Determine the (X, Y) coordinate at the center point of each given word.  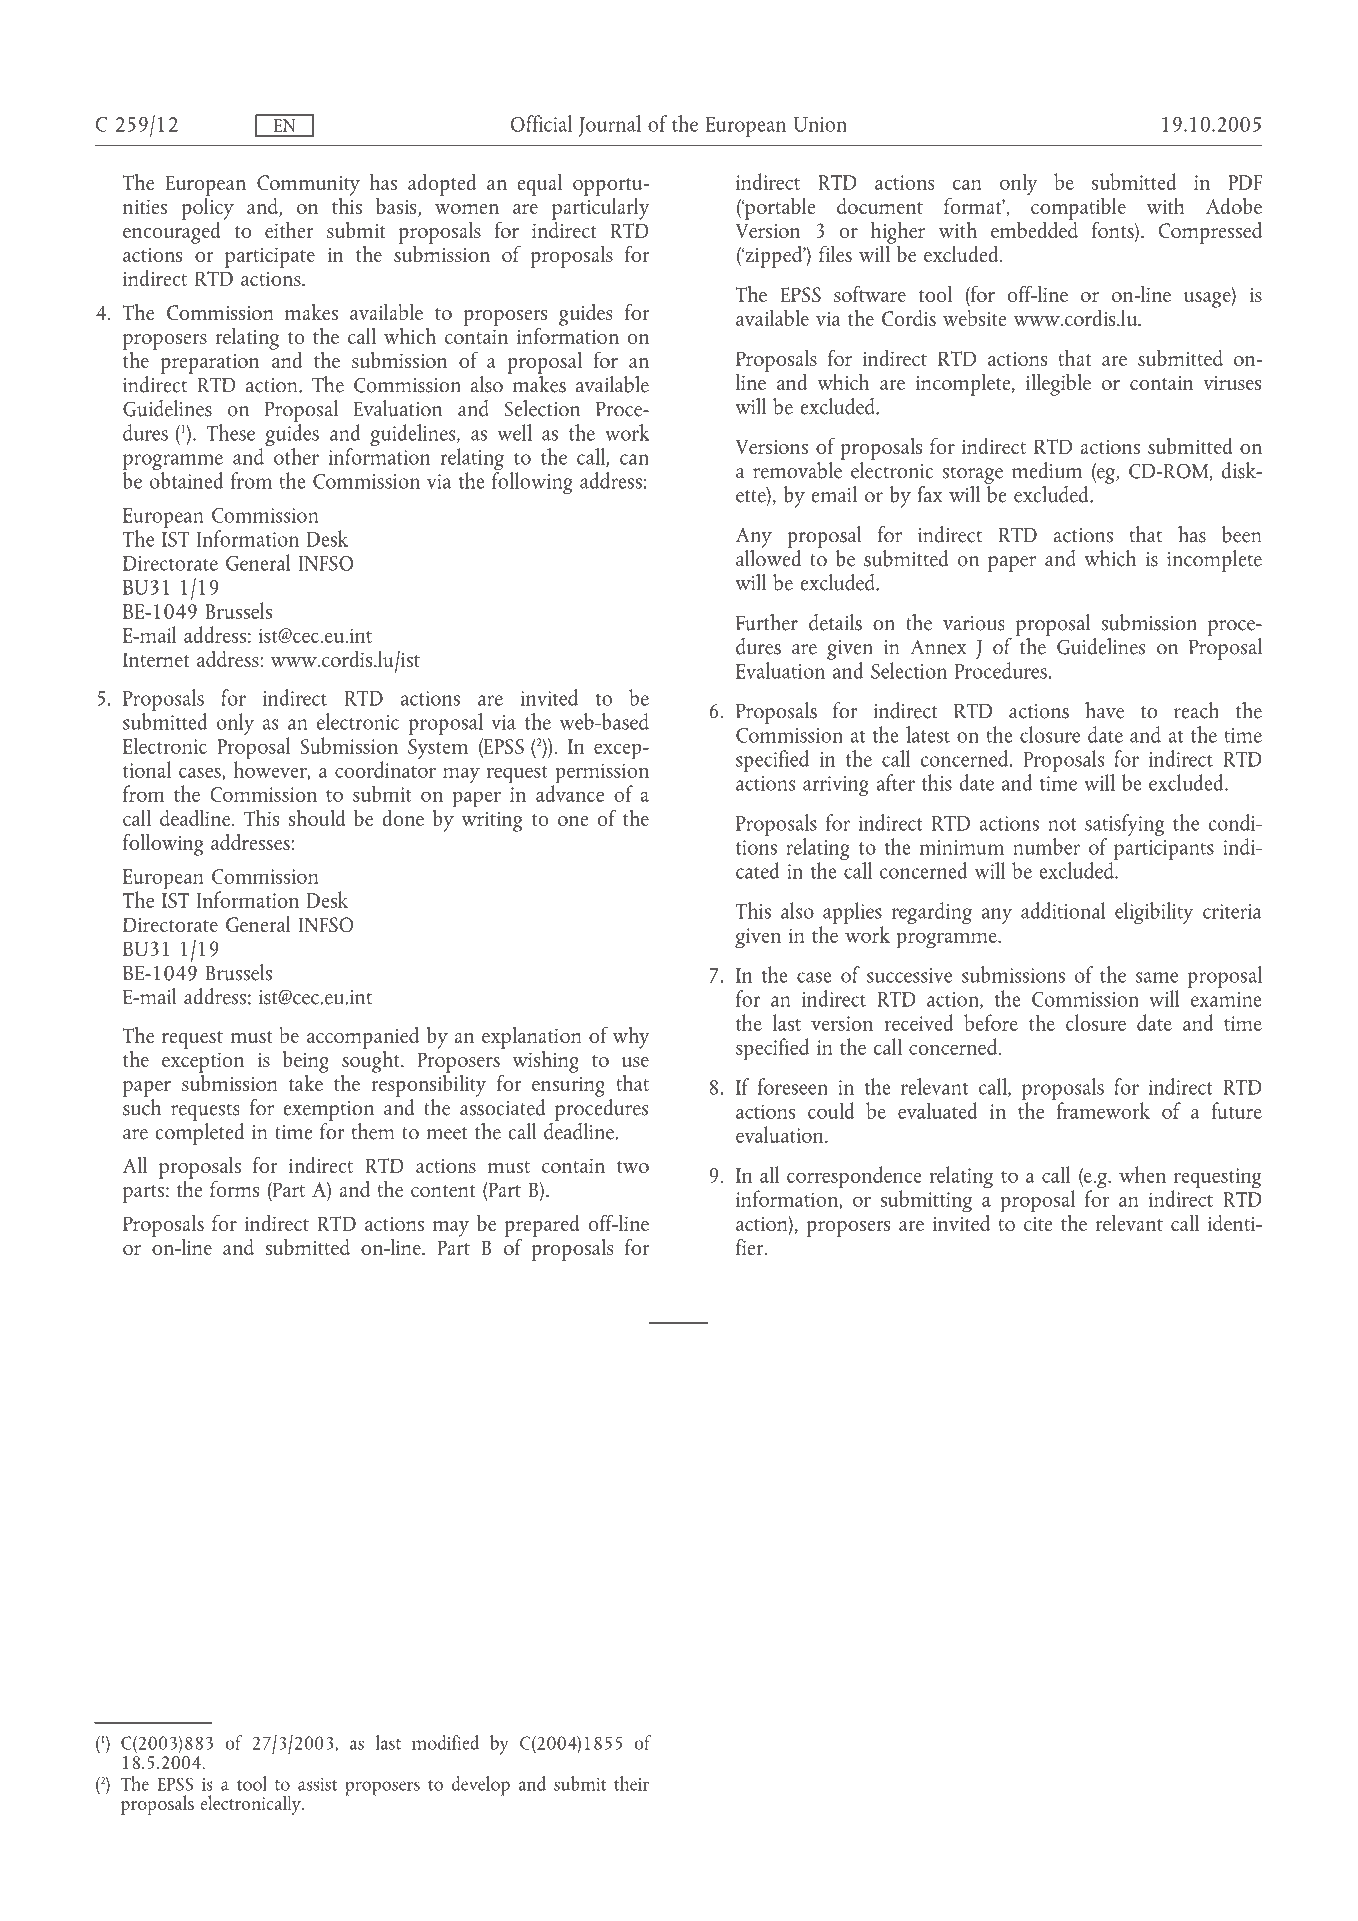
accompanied (363, 1037)
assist (317, 1784)
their (631, 1783)
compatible (1078, 209)
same (1157, 977)
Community (308, 186)
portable (779, 208)
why (631, 1038)
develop (481, 1786)
